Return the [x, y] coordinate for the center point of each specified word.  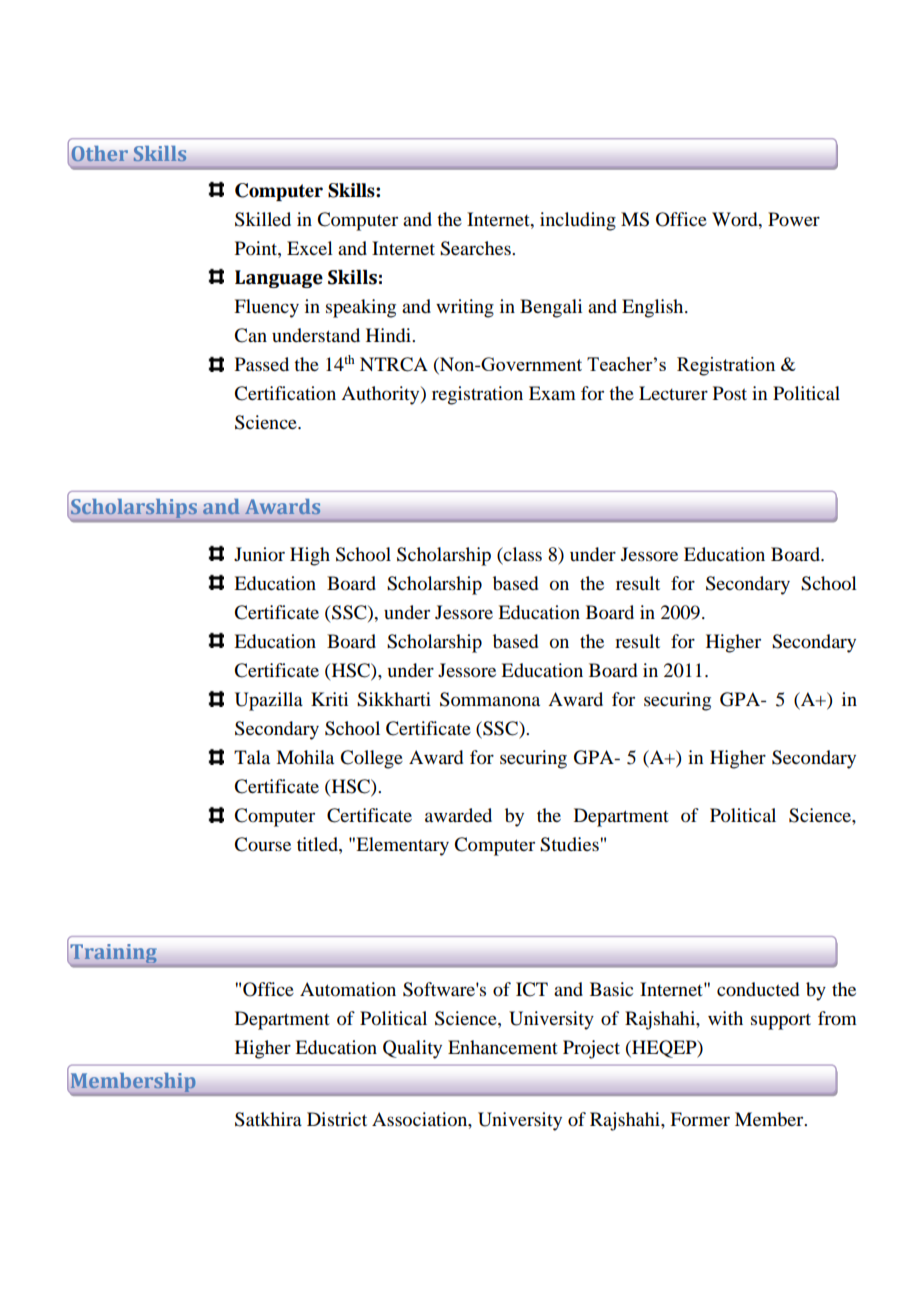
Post [730, 393]
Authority [381, 395]
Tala [252, 757]
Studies [570, 844]
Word [736, 219]
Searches [476, 248]
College [371, 759]
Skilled [263, 219]
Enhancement [503, 1047]
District [337, 1119]
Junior [259, 554]
